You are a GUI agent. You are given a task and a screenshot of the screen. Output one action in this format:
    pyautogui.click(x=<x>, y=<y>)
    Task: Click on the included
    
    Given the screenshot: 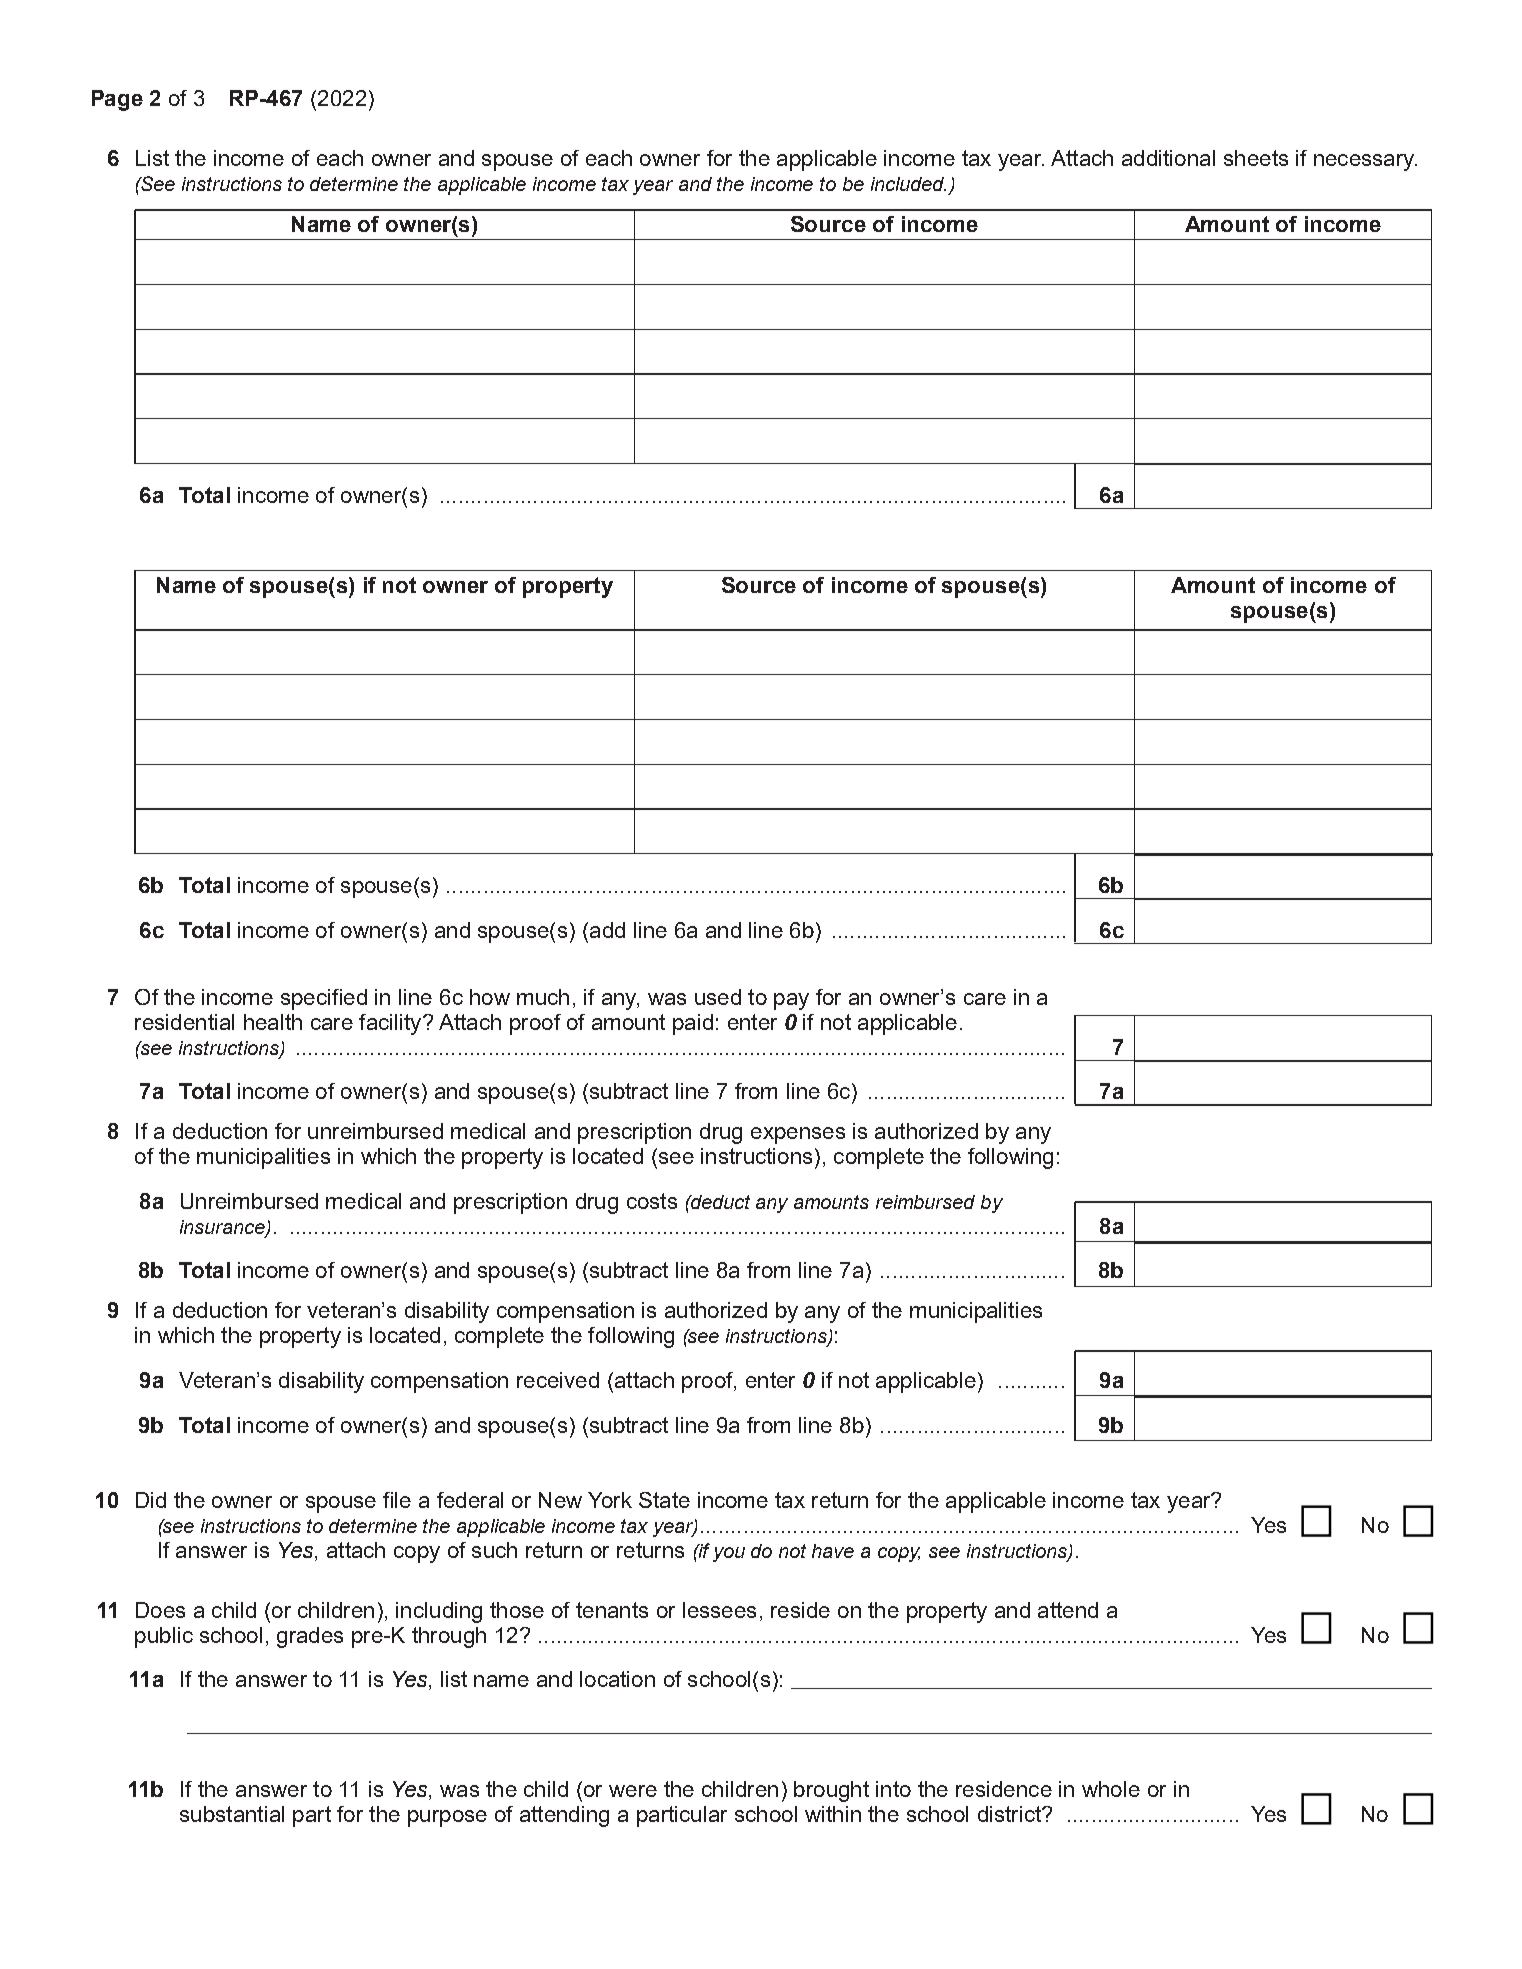 What is the action you would take?
    pyautogui.click(x=908, y=184)
